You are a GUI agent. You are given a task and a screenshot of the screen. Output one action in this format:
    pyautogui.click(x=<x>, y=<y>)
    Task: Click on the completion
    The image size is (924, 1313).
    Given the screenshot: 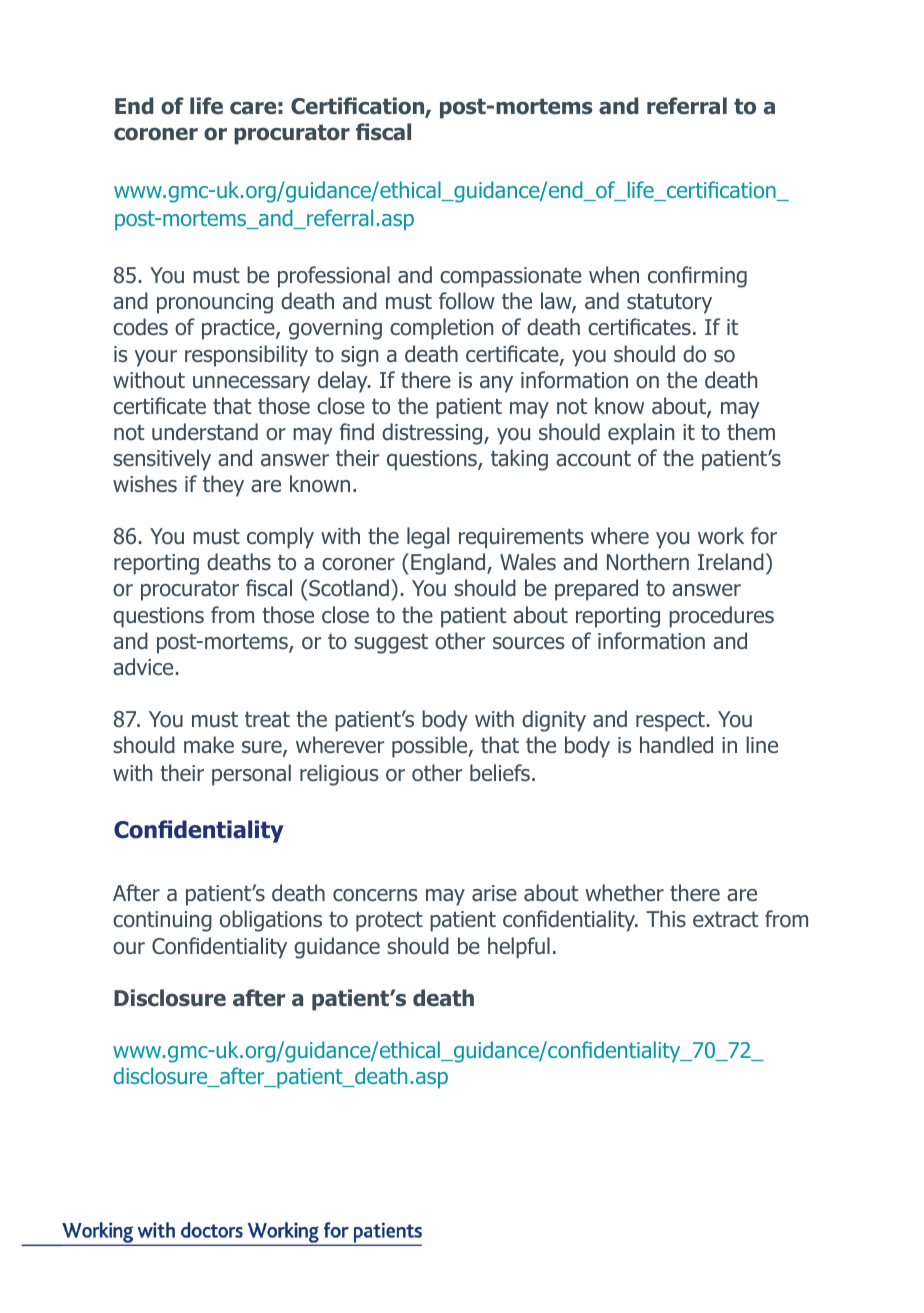 What is the action you would take?
    pyautogui.click(x=441, y=329)
